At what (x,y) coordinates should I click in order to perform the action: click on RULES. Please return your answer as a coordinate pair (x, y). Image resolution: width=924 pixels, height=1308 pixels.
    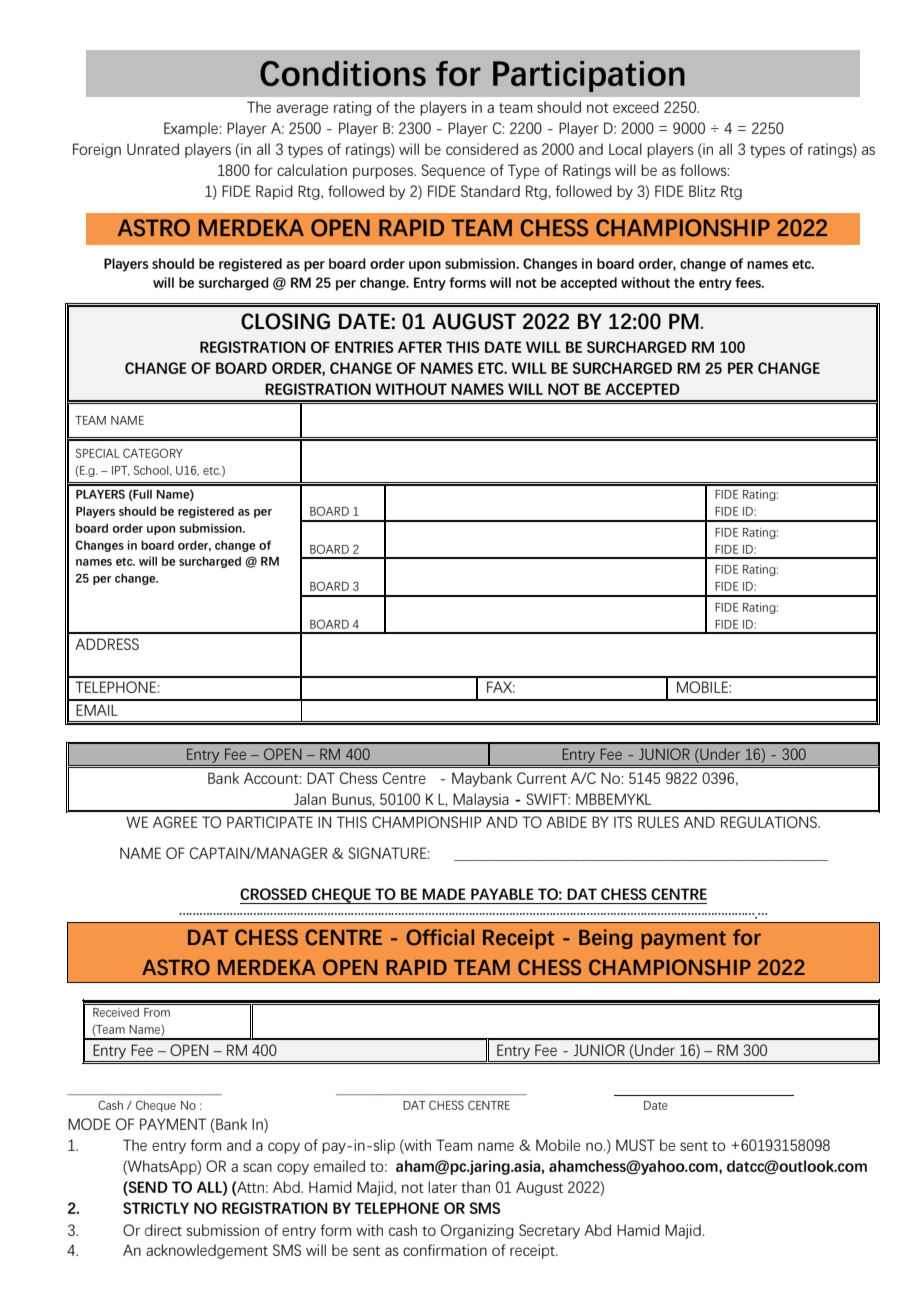
    Looking at the image, I should click on (658, 822).
